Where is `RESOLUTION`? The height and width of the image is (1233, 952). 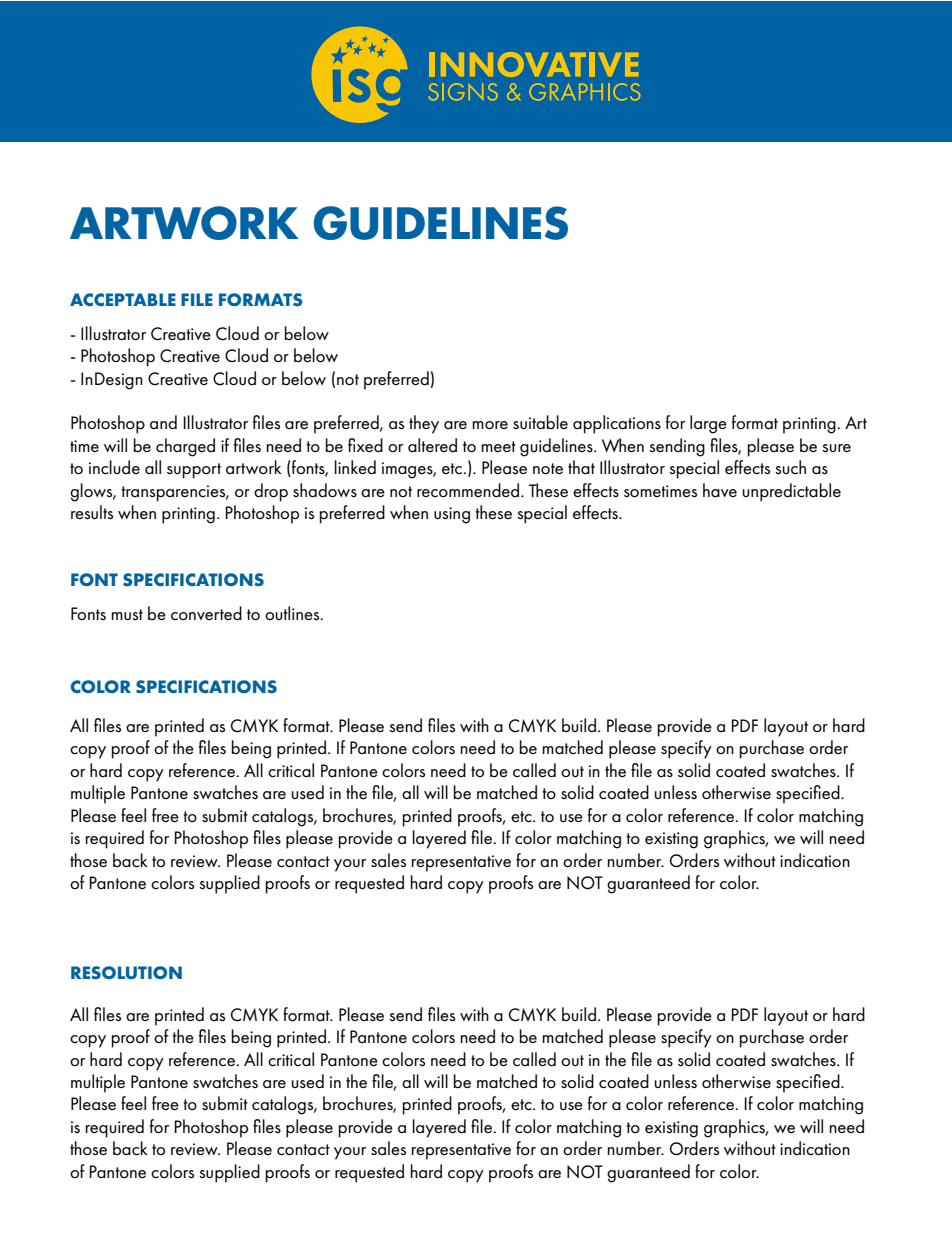
RESOLUTION is located at coordinates (126, 972).
